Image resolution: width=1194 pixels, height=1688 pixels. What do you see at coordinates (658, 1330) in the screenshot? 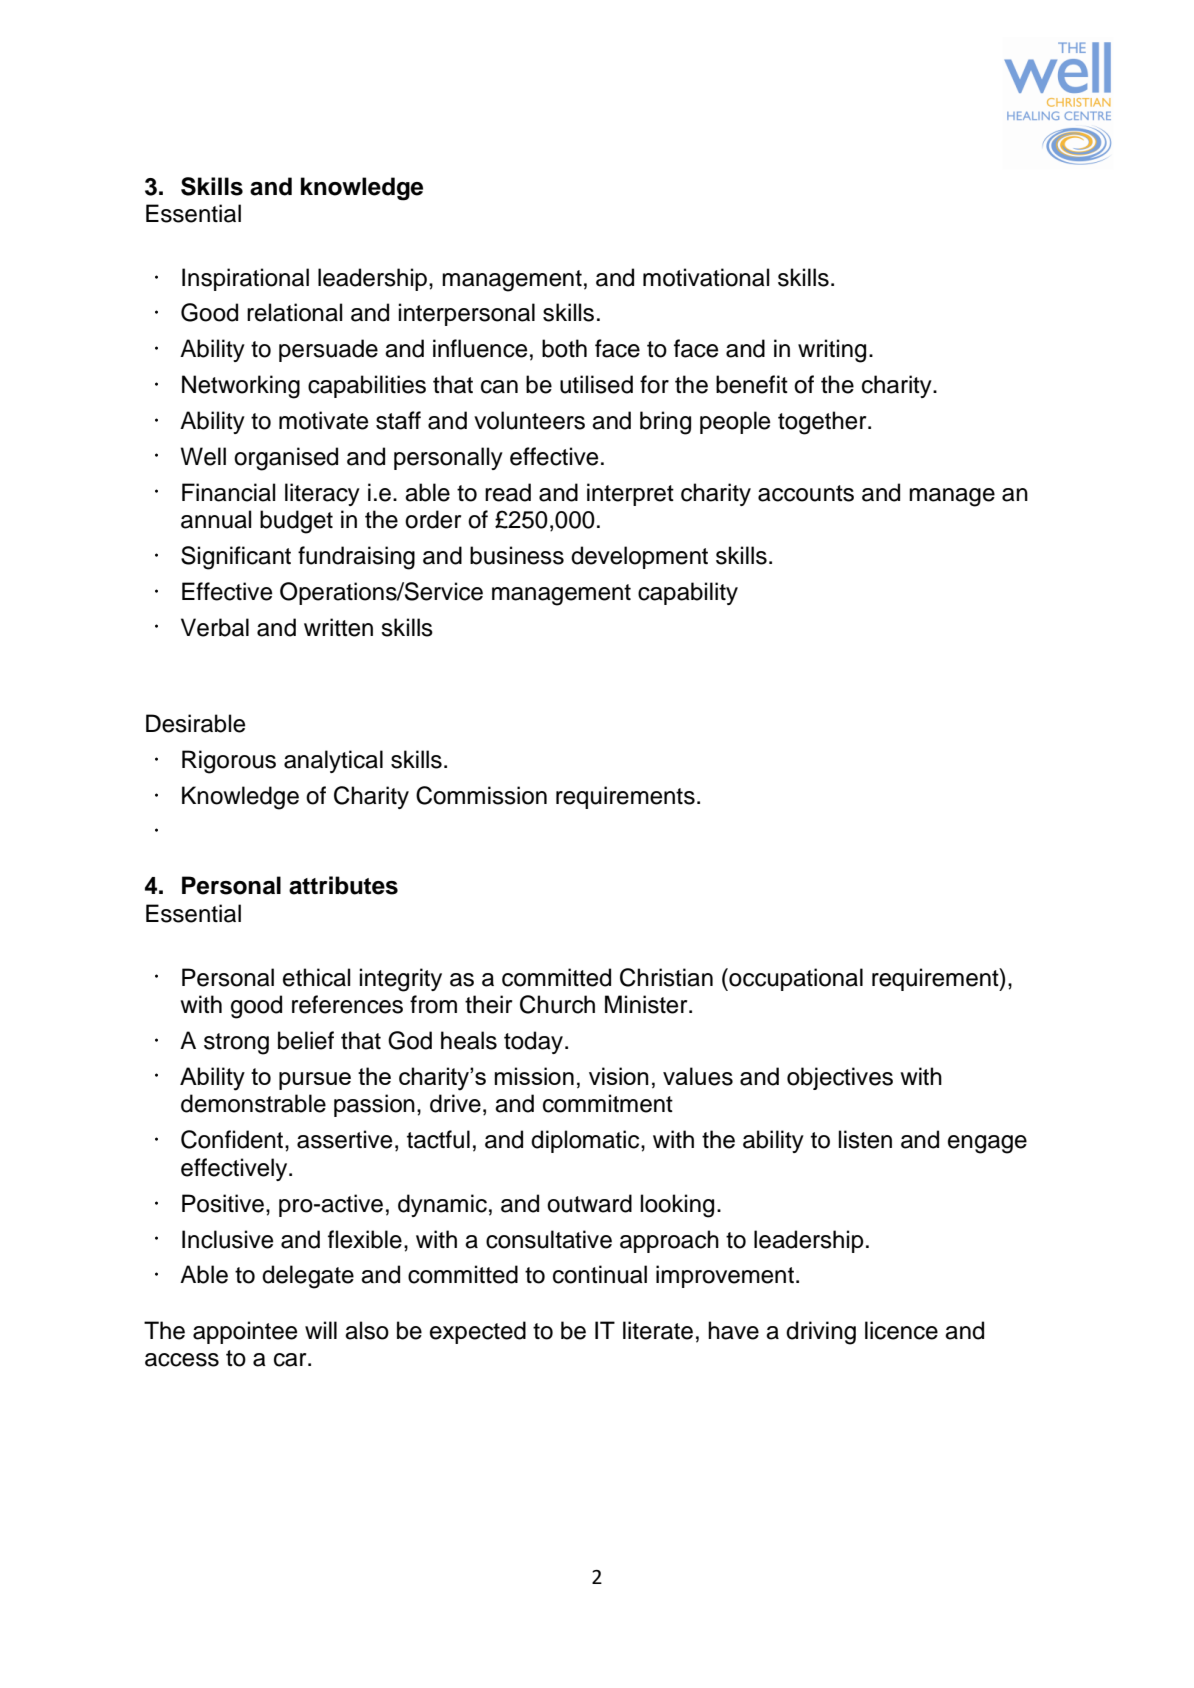
I see `literate` at bounding box center [658, 1330].
